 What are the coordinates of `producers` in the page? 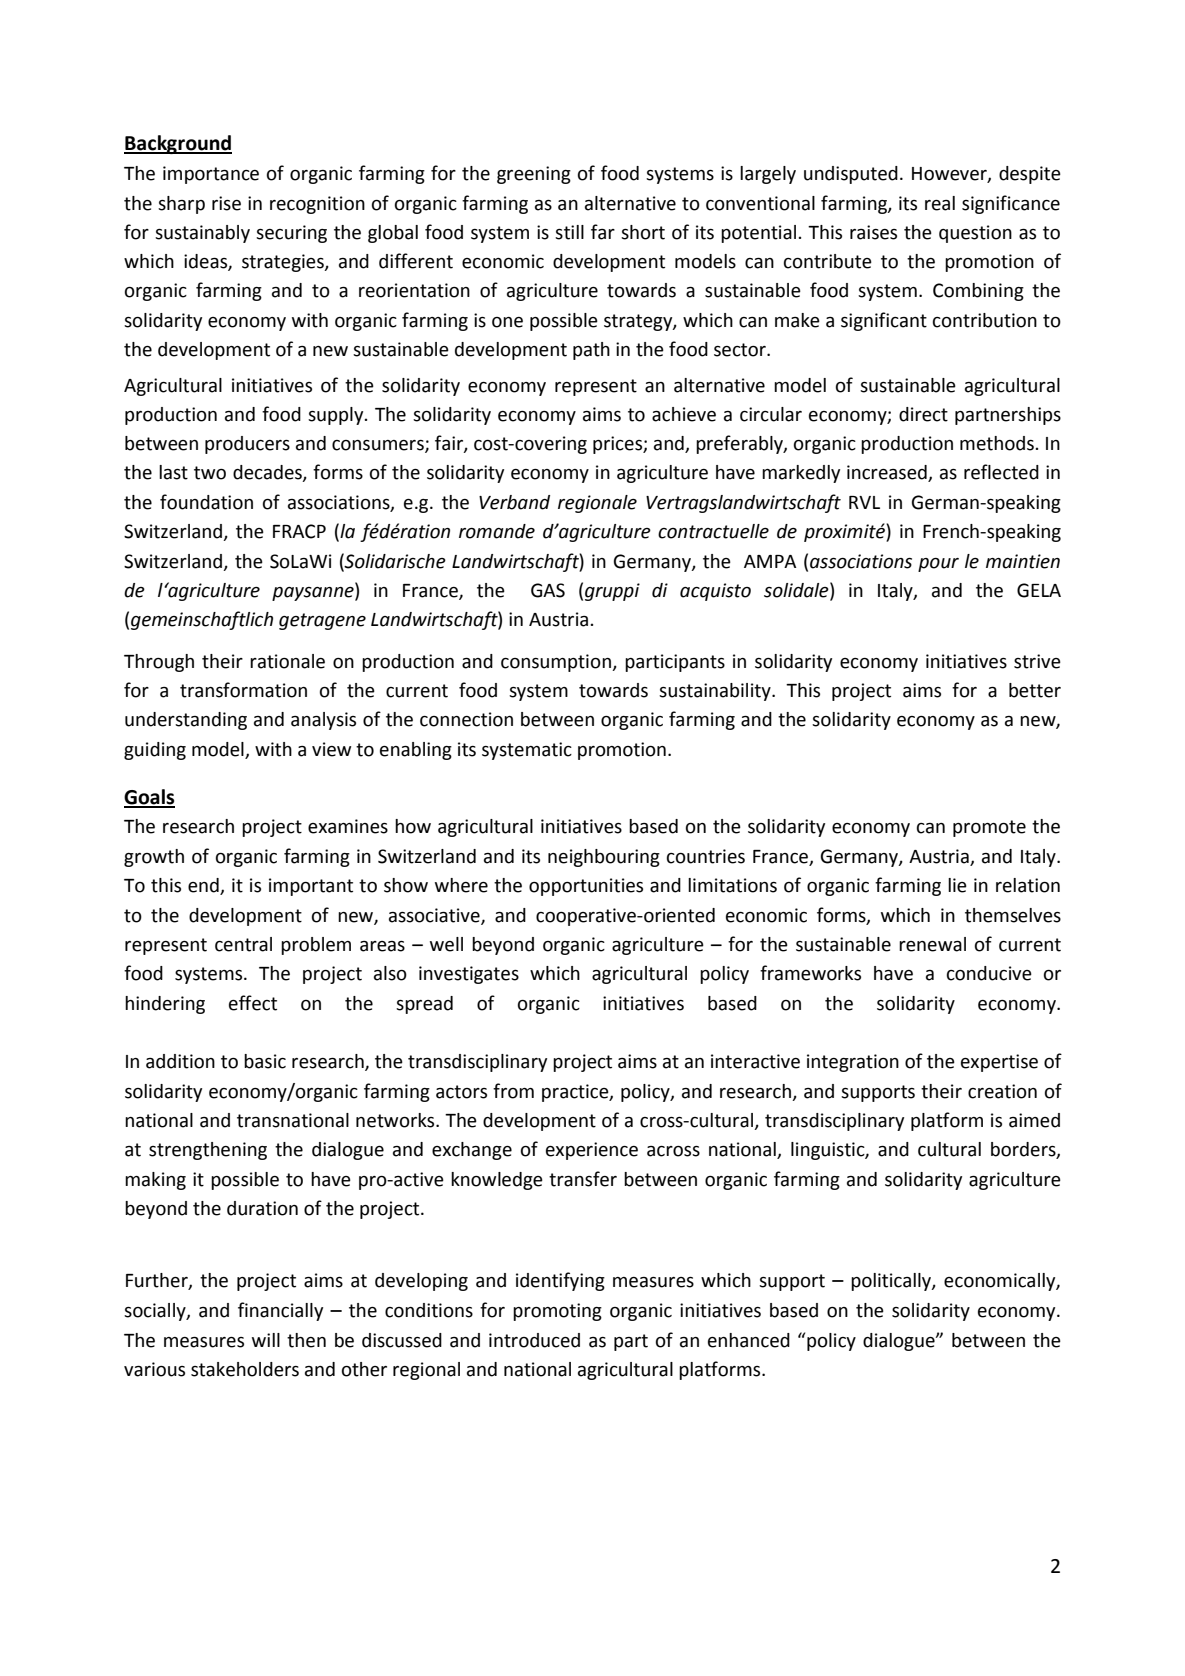 It's located at (247, 445).
